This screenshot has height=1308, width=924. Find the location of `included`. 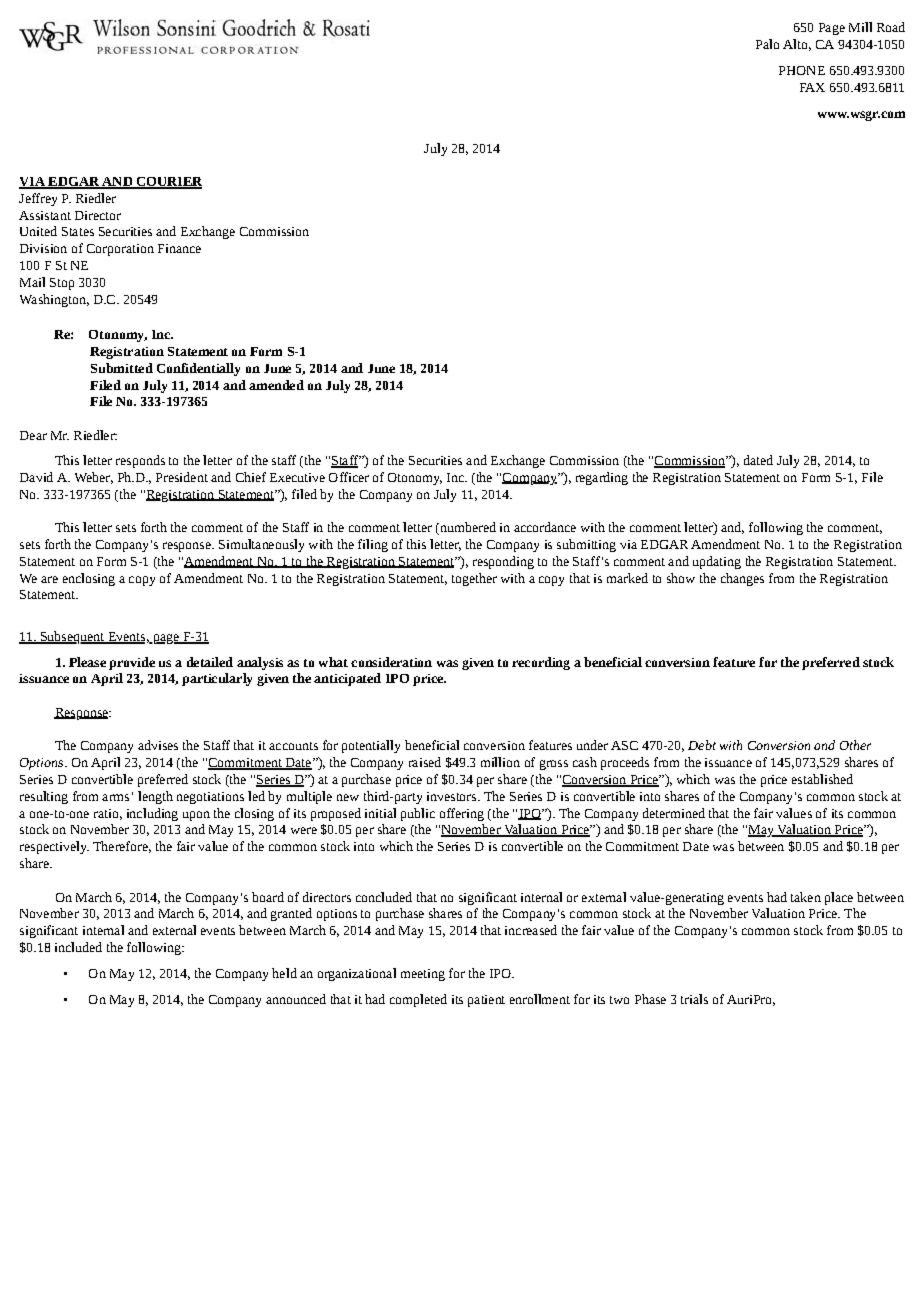

included is located at coordinates (78, 947).
